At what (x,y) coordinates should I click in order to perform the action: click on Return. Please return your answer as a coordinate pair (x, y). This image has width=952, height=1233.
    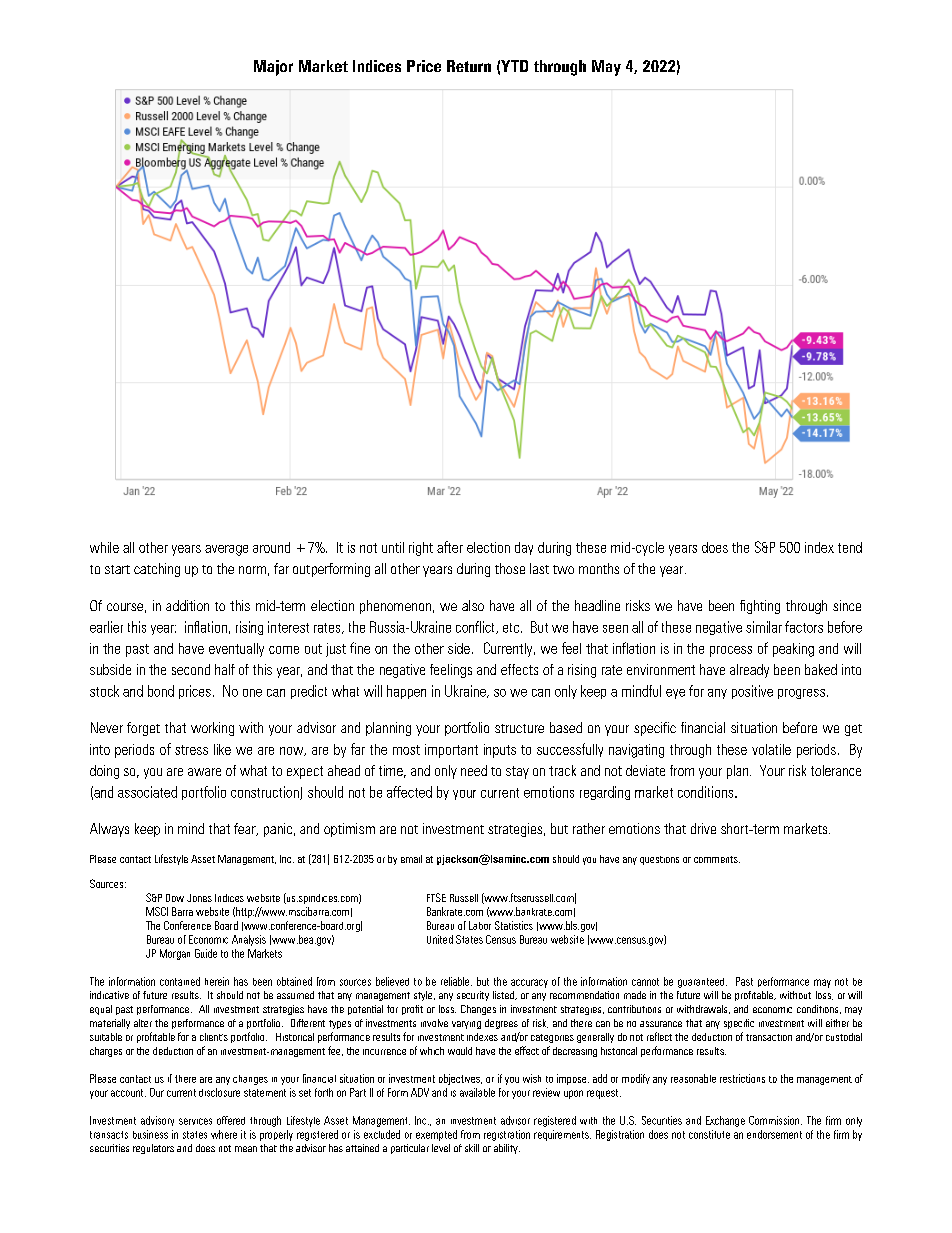
    Looking at the image, I should click on (469, 66).
